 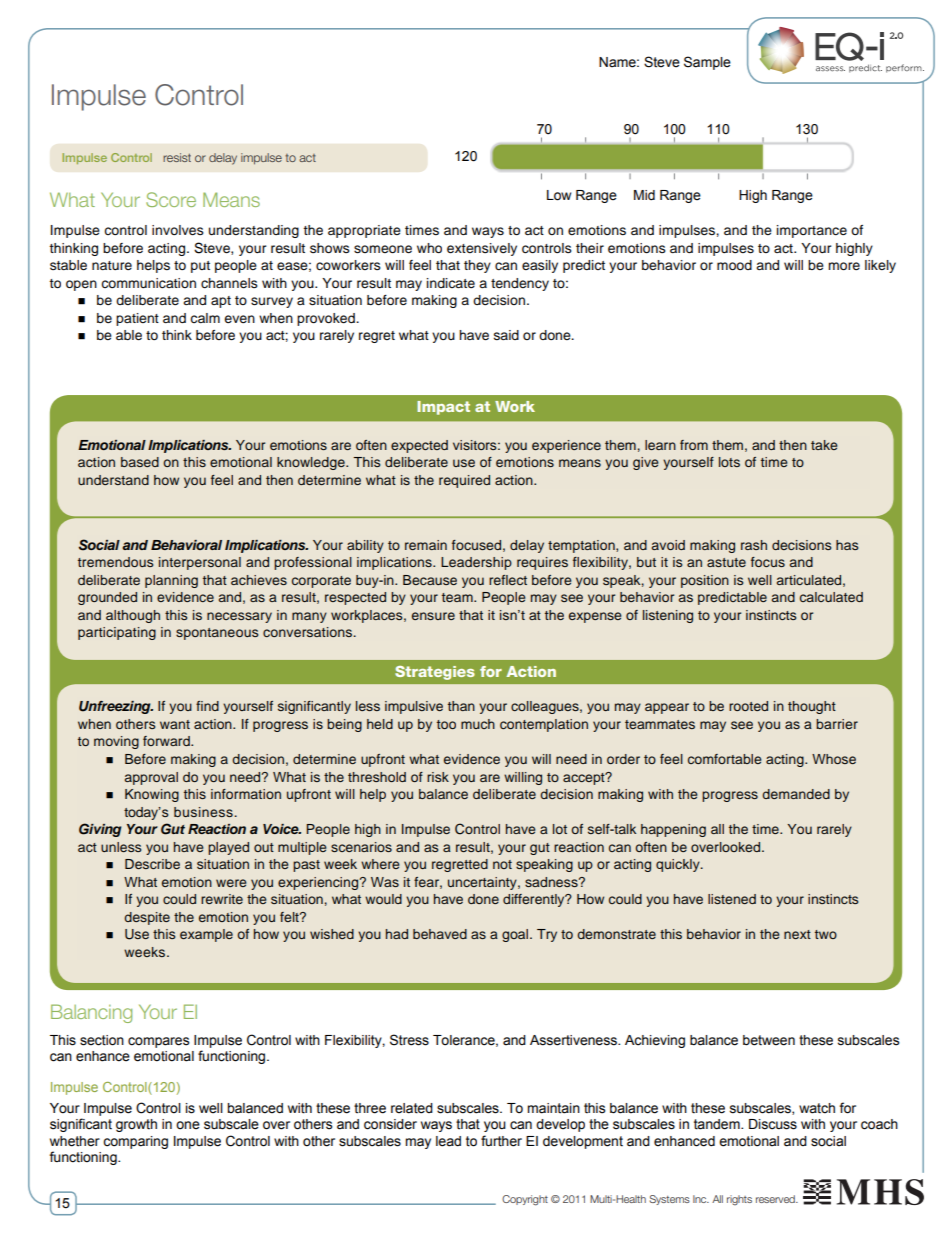 What do you see at coordinates (559, 195) in the screenshot?
I see `Low` at bounding box center [559, 195].
